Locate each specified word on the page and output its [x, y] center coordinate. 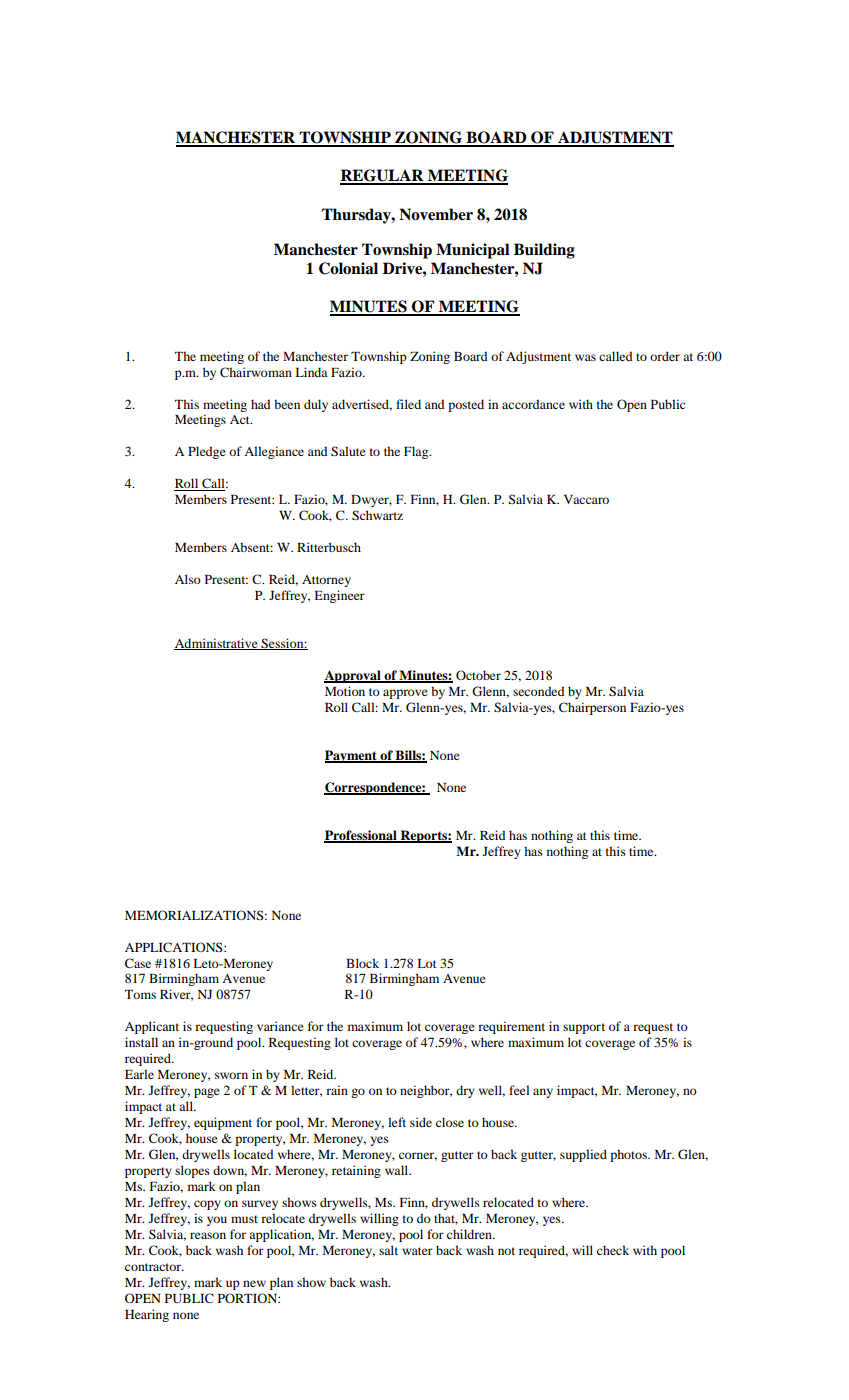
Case [138, 963]
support [584, 1028]
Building [544, 251]
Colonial [348, 268]
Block [362, 963]
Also [188, 579]
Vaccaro [586, 499]
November [436, 214]
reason [208, 1235]
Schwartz [377, 515]
